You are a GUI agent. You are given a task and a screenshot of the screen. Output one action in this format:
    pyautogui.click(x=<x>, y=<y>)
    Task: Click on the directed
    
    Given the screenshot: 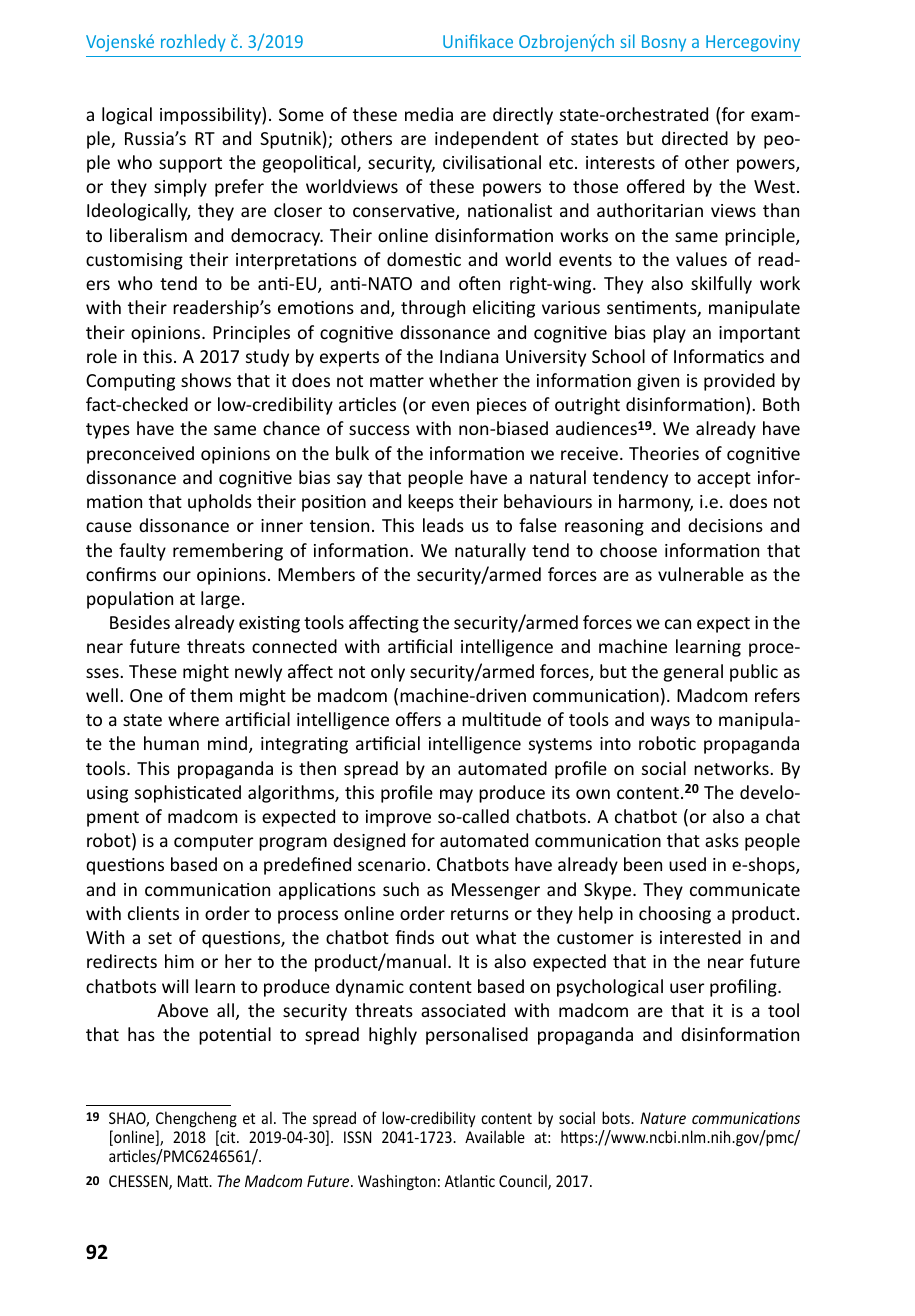 What is the action you would take?
    pyautogui.click(x=695, y=138)
